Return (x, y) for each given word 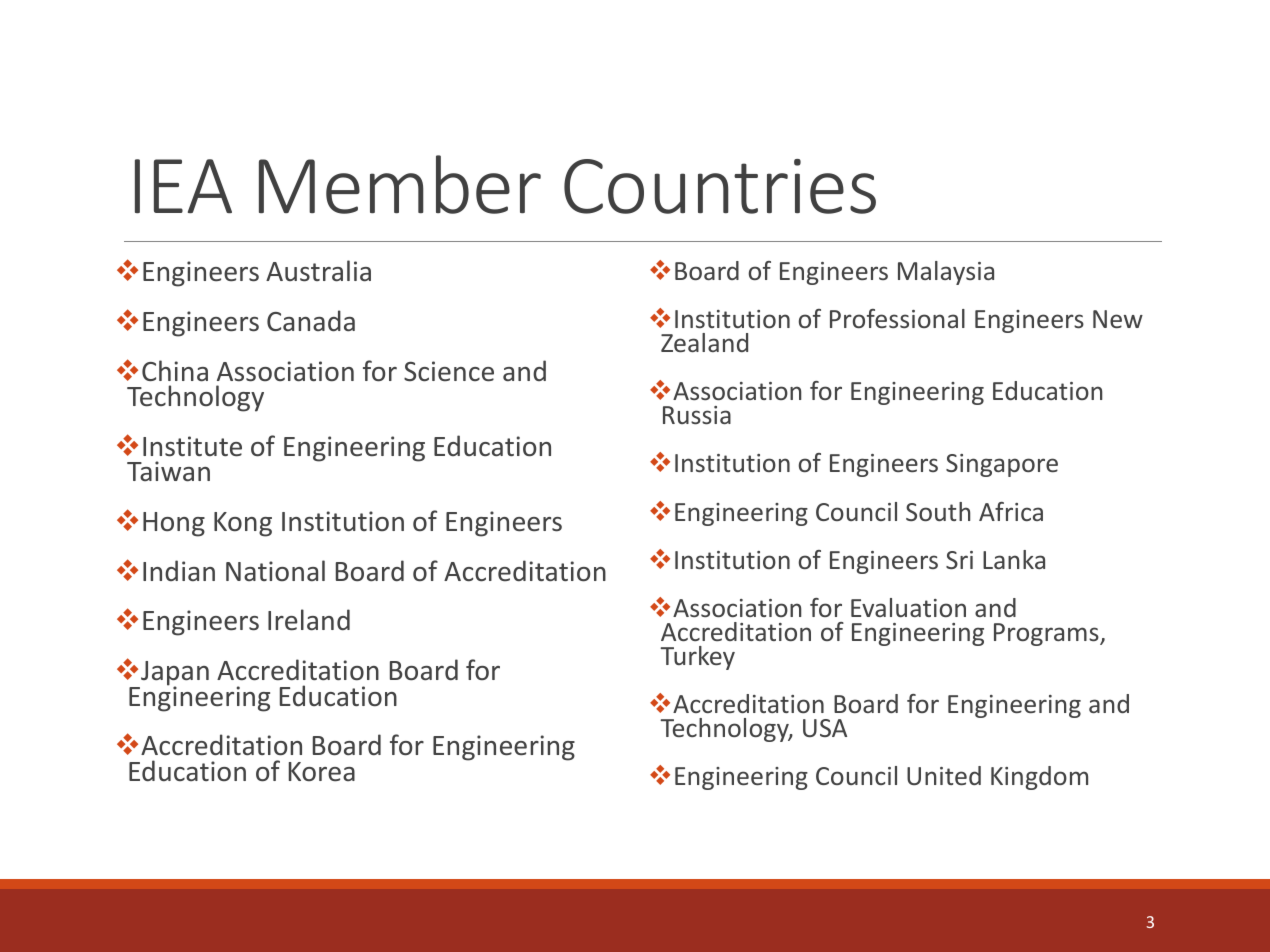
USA (825, 728)
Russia (697, 415)
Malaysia (946, 273)
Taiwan (168, 471)
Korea (322, 772)
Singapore (1002, 465)
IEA (183, 186)
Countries (720, 186)
